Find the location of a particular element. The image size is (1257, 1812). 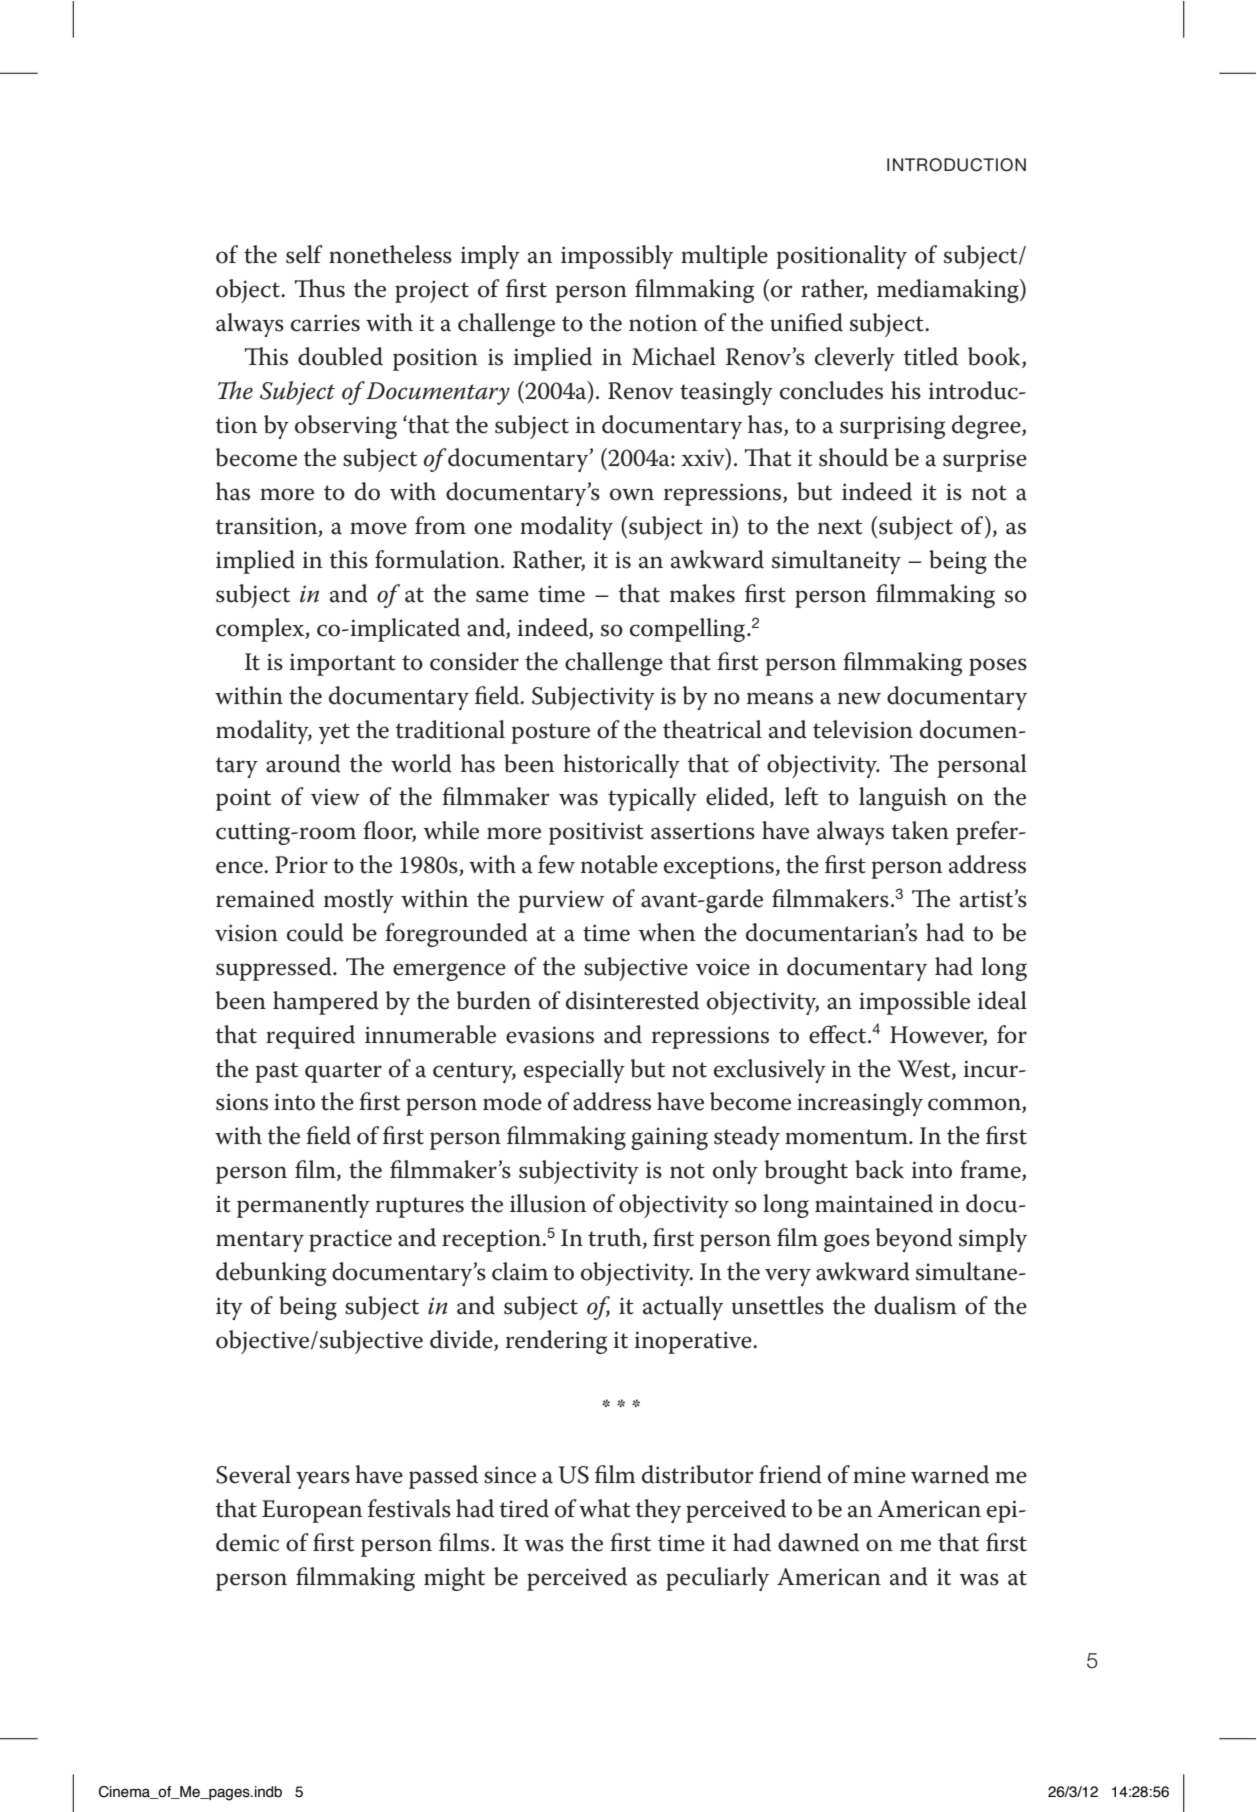

titled is located at coordinates (931, 356).
